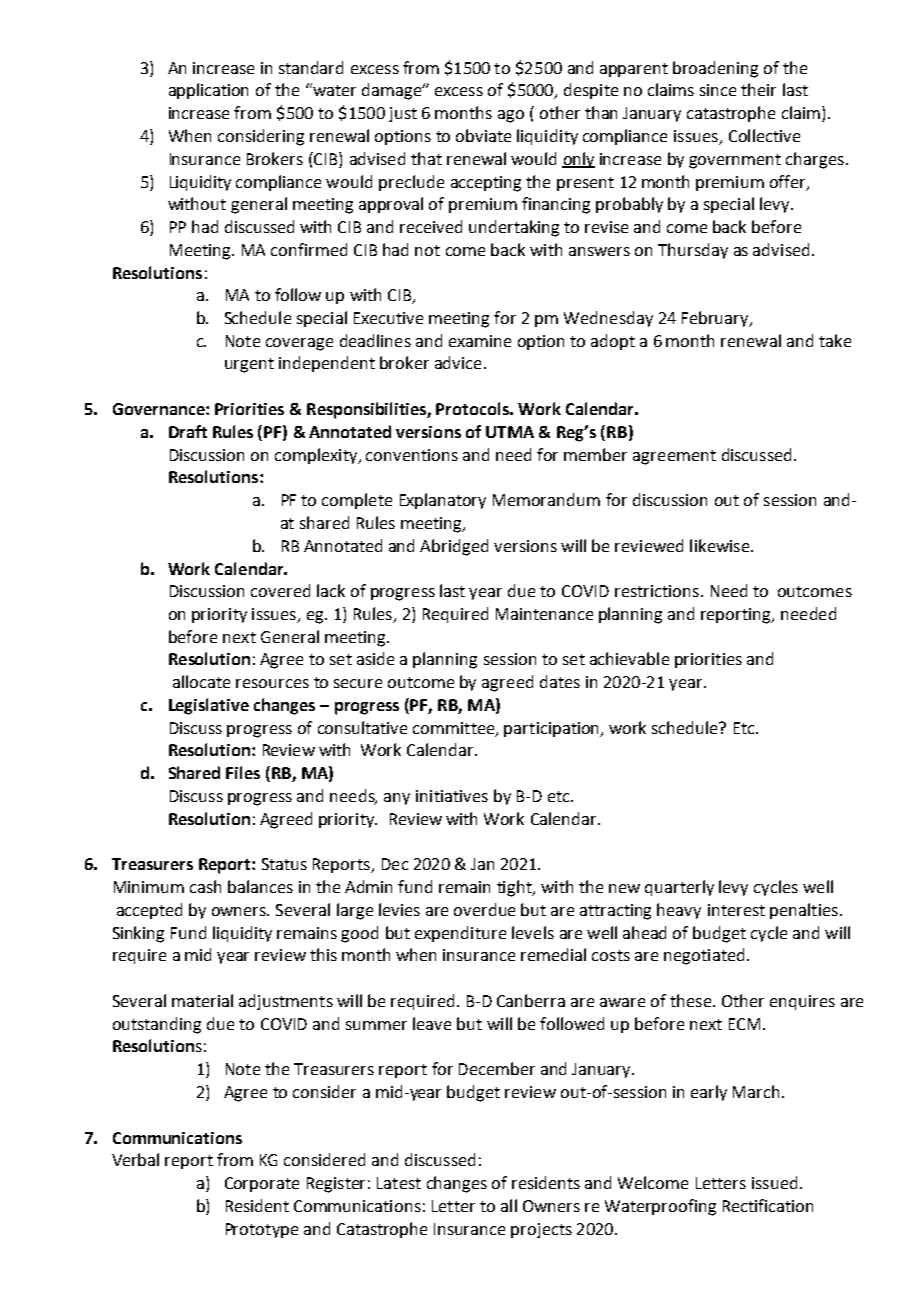 This image has width=924, height=1308. What do you see at coordinates (208, 91) in the image?
I see `application` at bounding box center [208, 91].
